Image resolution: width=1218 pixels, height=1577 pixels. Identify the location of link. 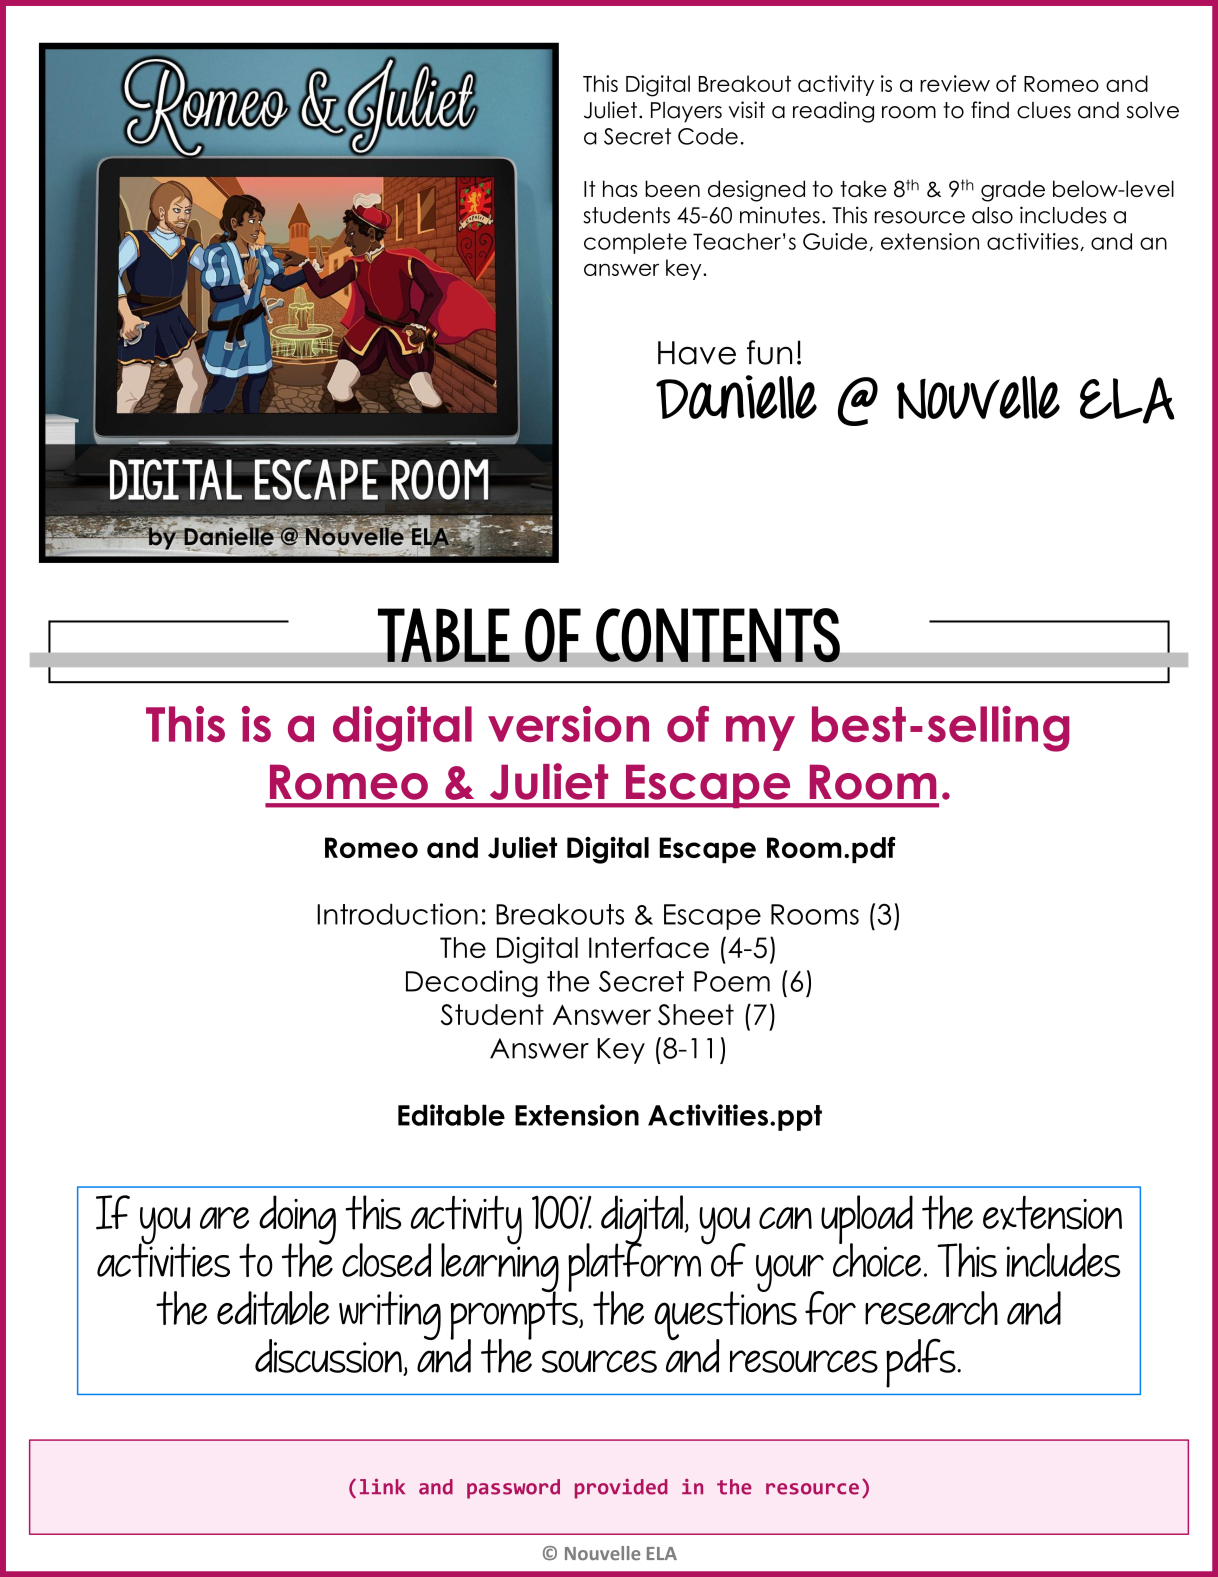
(382, 1486).
